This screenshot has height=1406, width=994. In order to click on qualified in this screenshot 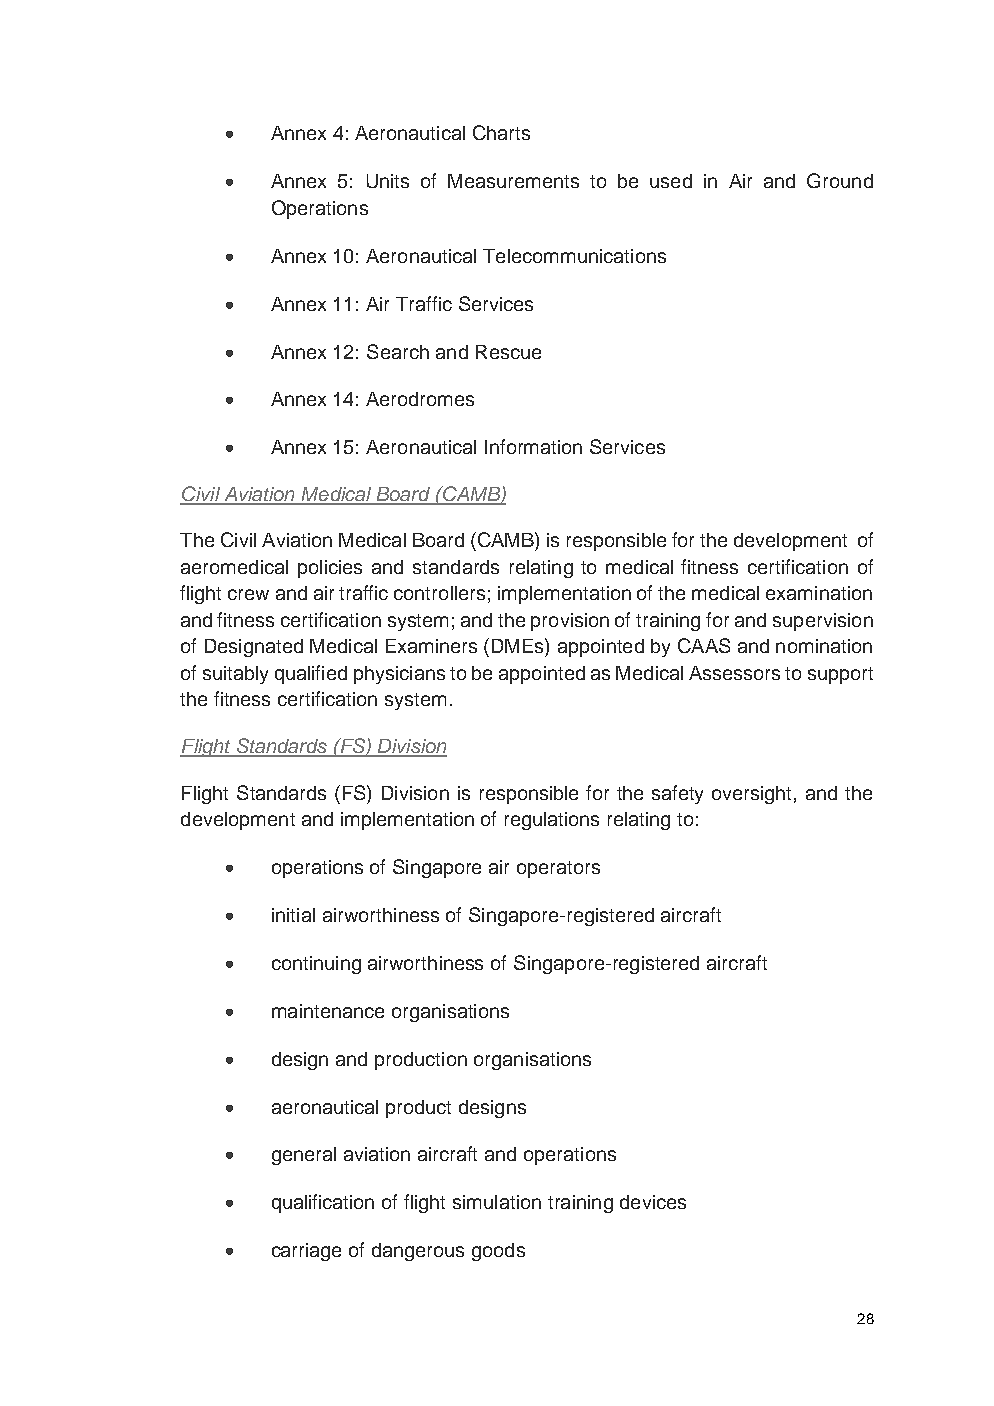, I will do `click(311, 674)`.
